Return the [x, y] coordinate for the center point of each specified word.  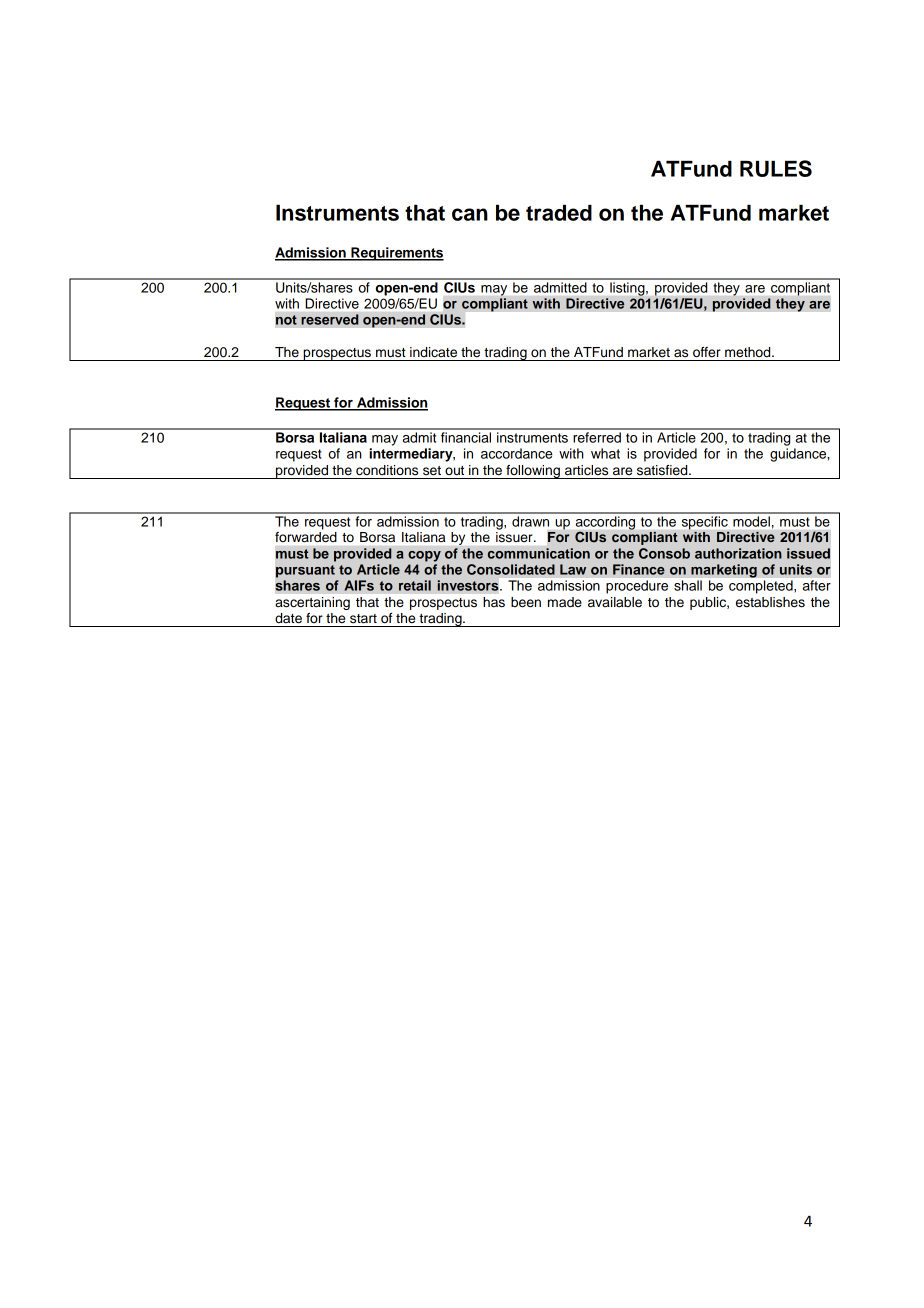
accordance [517, 453]
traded [559, 213]
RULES [776, 168]
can [470, 214]
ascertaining [313, 603]
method [749, 352]
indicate [433, 352]
